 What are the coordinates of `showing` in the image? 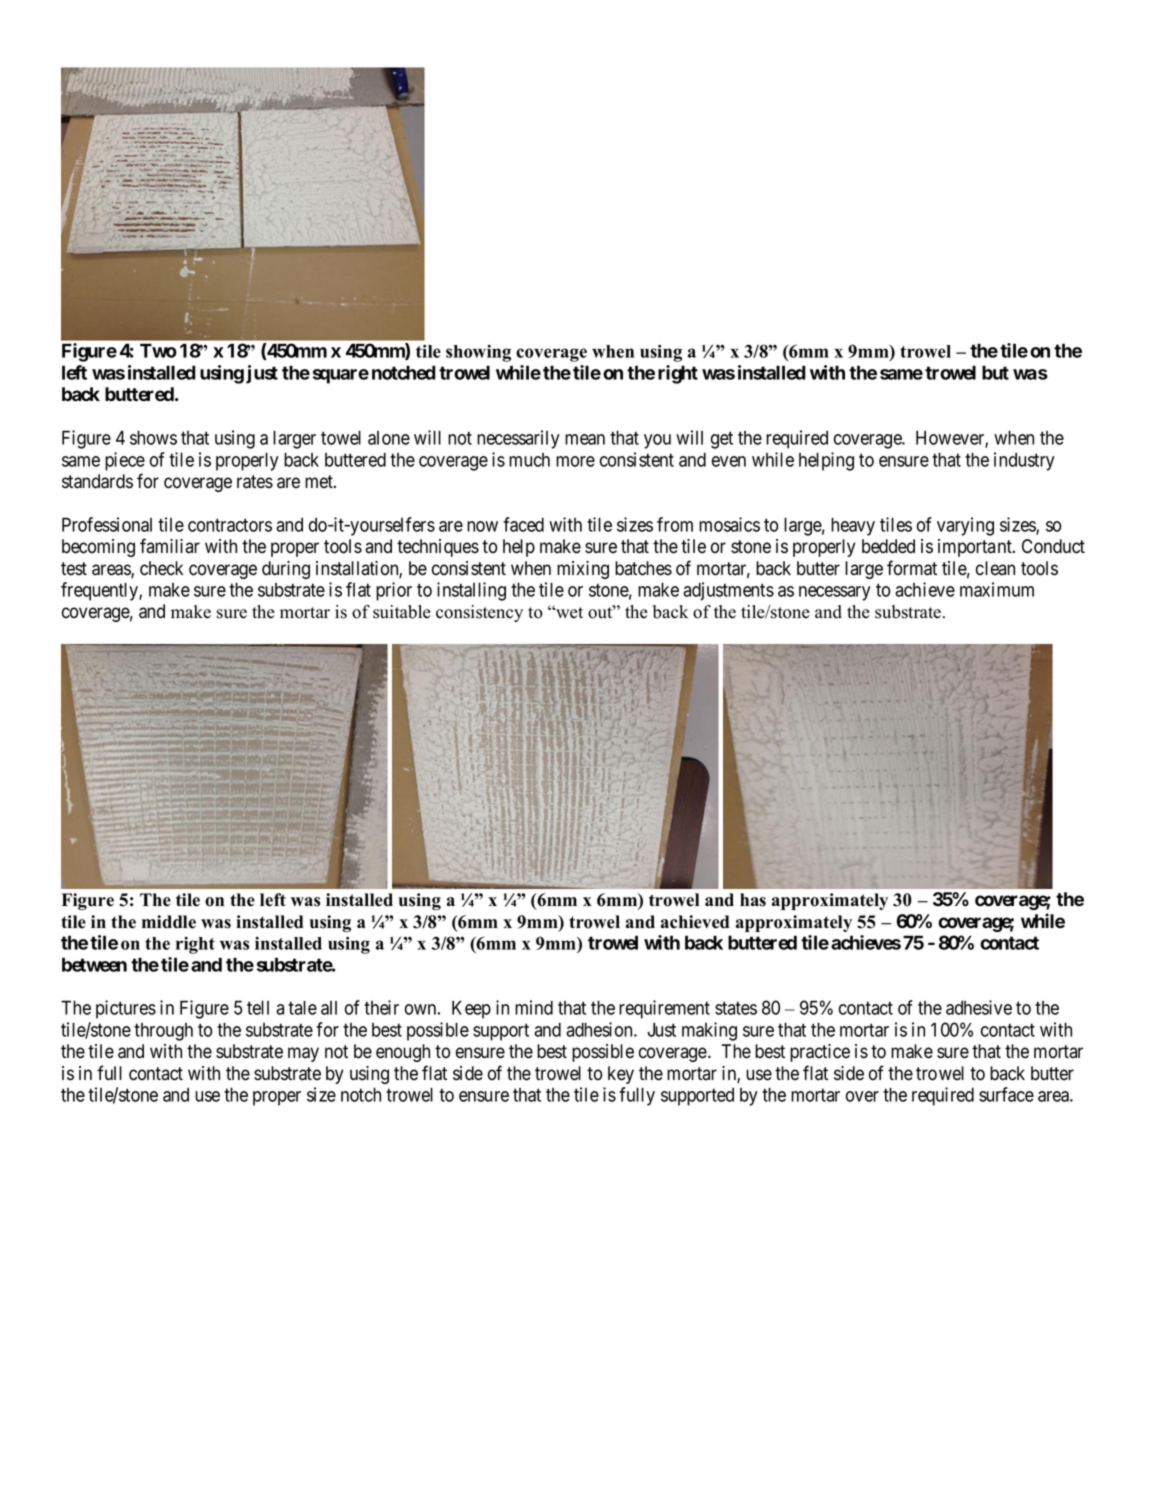 It's located at (478, 353).
